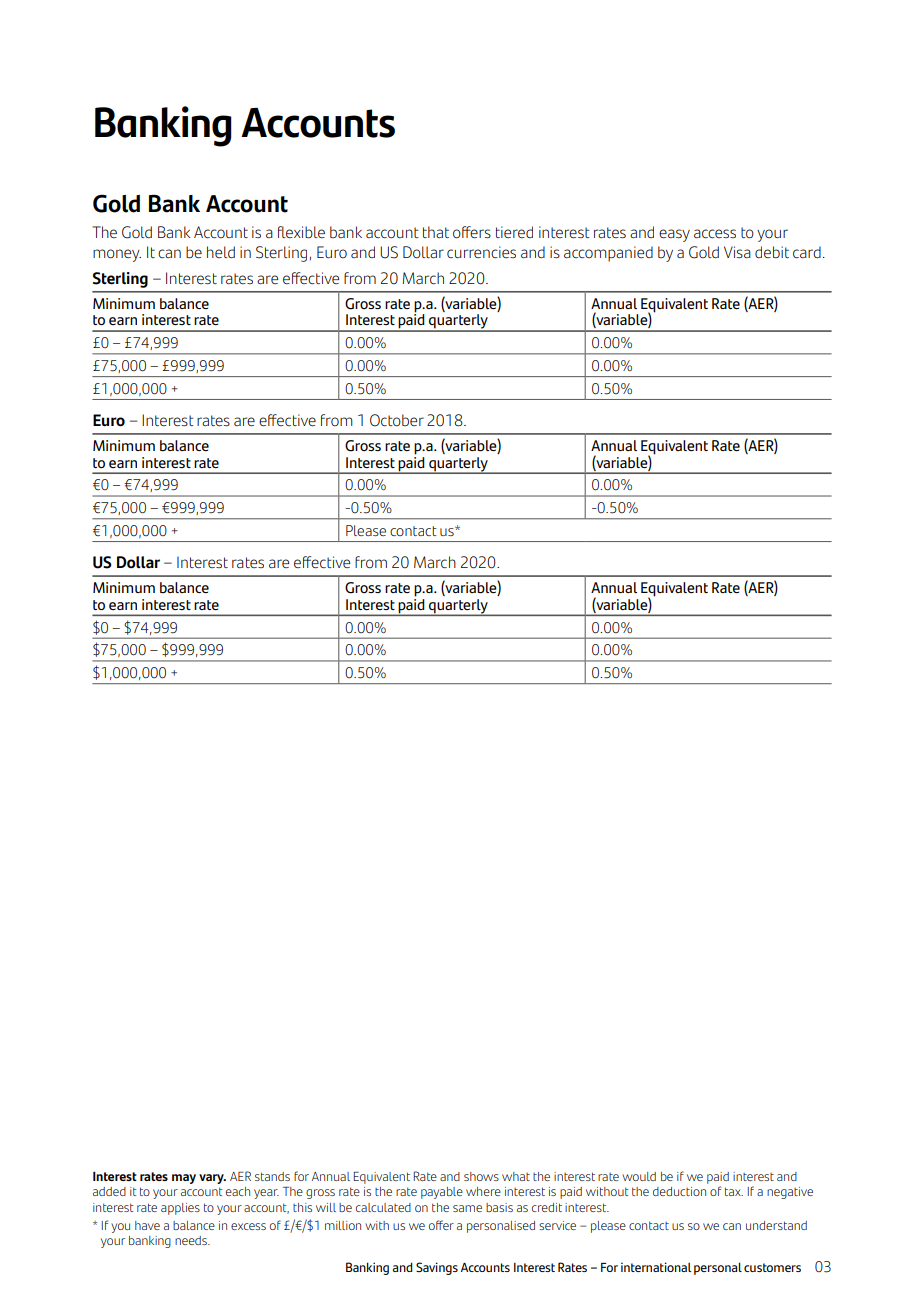 This screenshot has height=1311, width=924. Describe the element at coordinates (221, 252) in the screenshot. I see `held` at that location.
